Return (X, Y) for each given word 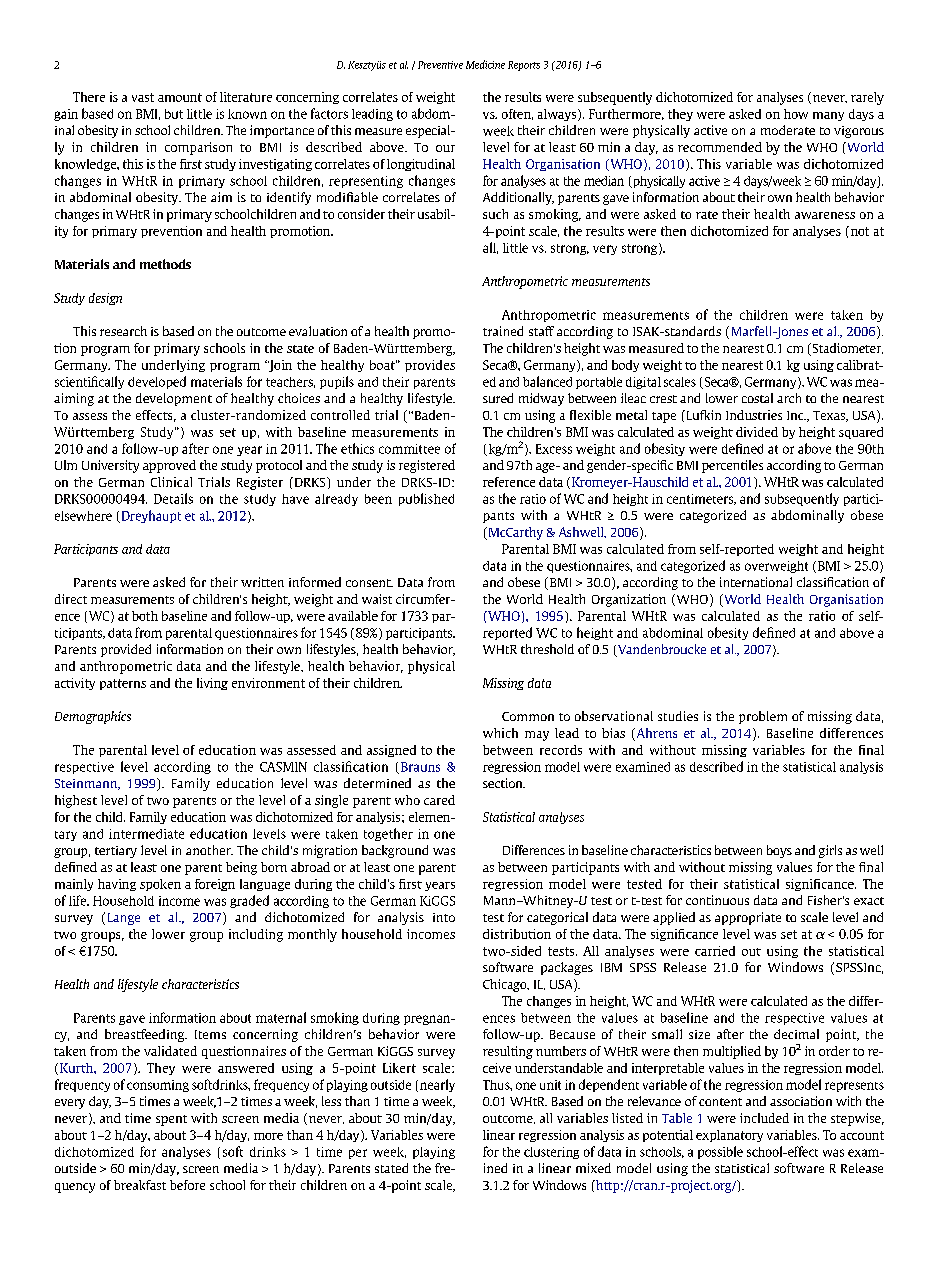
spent (171, 1120)
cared (439, 800)
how (796, 114)
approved (169, 466)
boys (779, 851)
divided (757, 432)
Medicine (485, 64)
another (209, 850)
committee (409, 449)
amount (180, 97)
